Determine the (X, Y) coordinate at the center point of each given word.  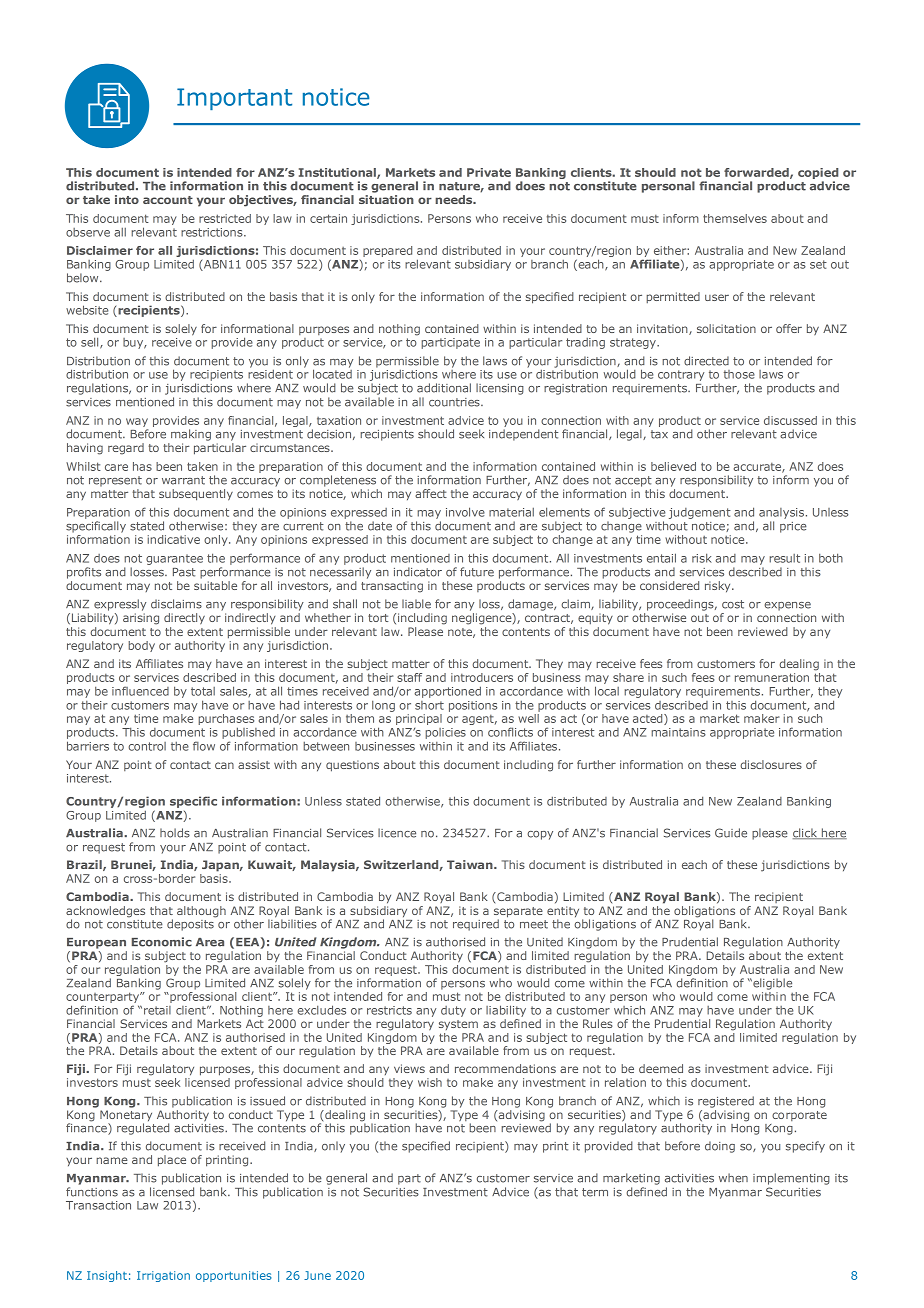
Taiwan (471, 864)
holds (175, 833)
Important (234, 99)
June (317, 1275)
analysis (781, 513)
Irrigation (163, 1276)
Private (489, 172)
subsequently (196, 495)
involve (465, 512)
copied (818, 175)
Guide (731, 833)
